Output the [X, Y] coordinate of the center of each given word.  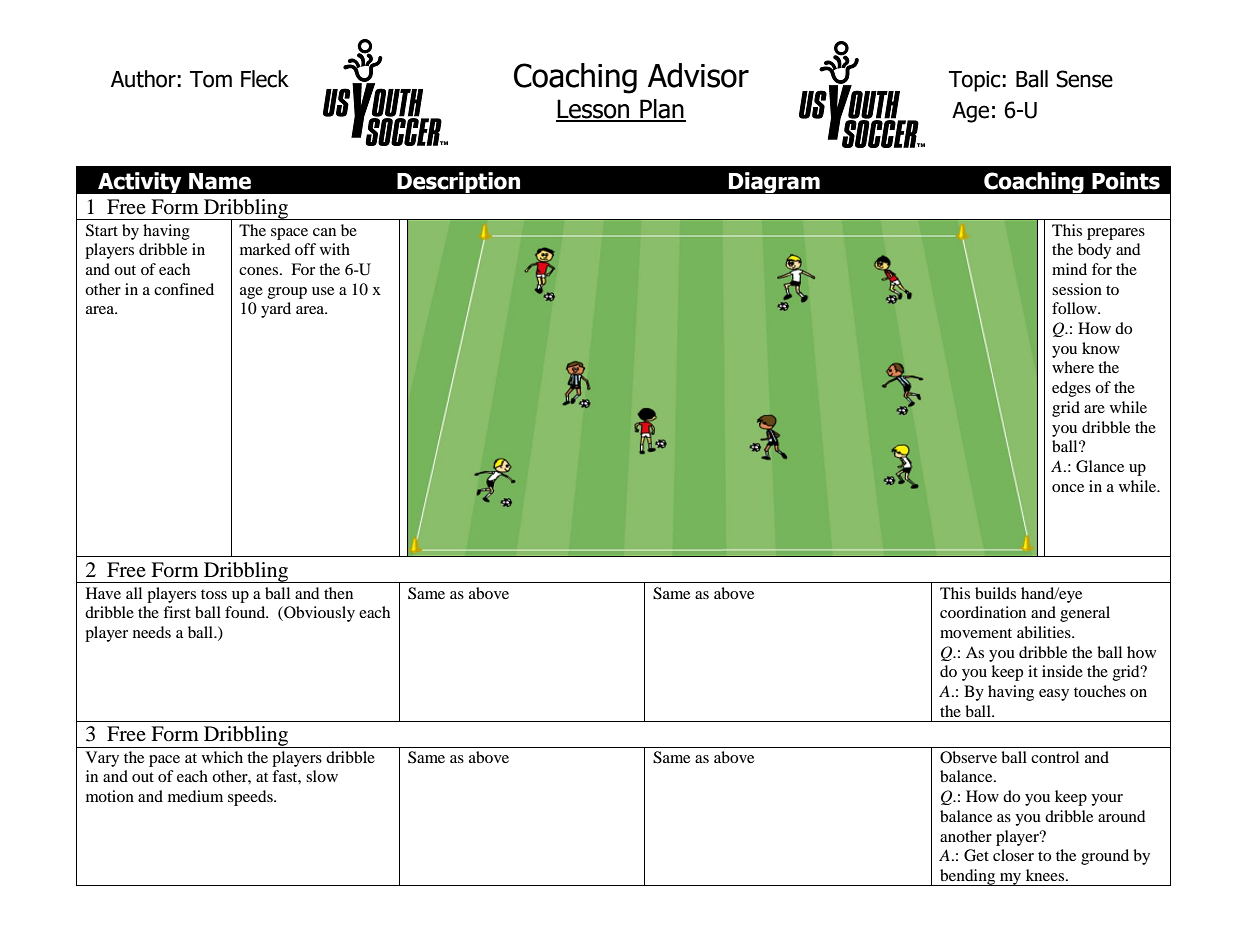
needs [152, 632]
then [338, 593]
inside [1062, 671]
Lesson [594, 110]
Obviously [318, 614]
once [1068, 488]
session [1077, 289]
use [323, 291]
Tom [211, 79]
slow [322, 776]
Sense [1084, 79]
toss [214, 594]
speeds [251, 798]
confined [184, 289]
